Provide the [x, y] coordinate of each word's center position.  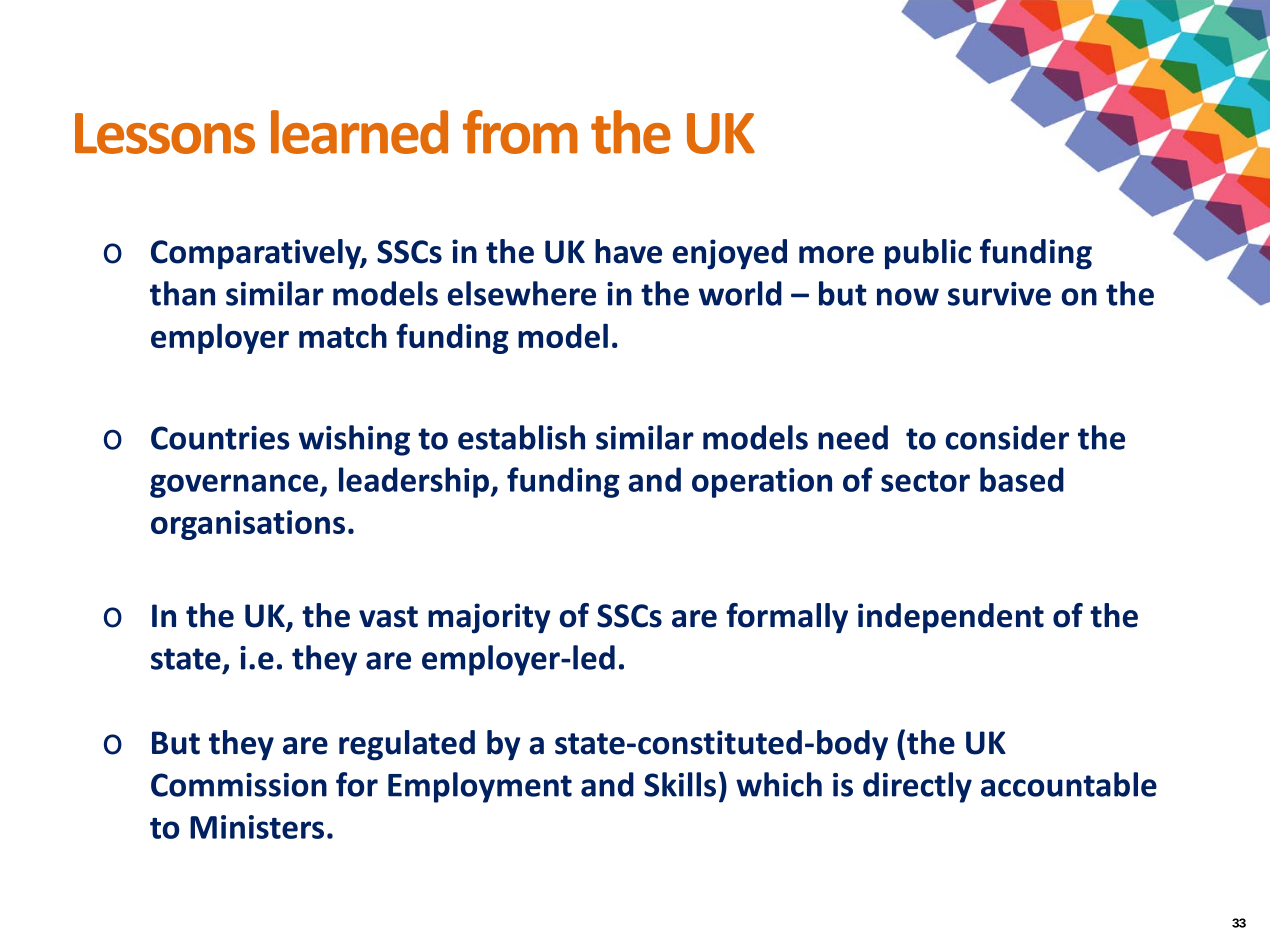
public [928, 254]
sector [925, 481]
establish [521, 437]
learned [359, 132]
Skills [680, 784]
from [520, 132]
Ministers [257, 827]
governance [235, 486]
